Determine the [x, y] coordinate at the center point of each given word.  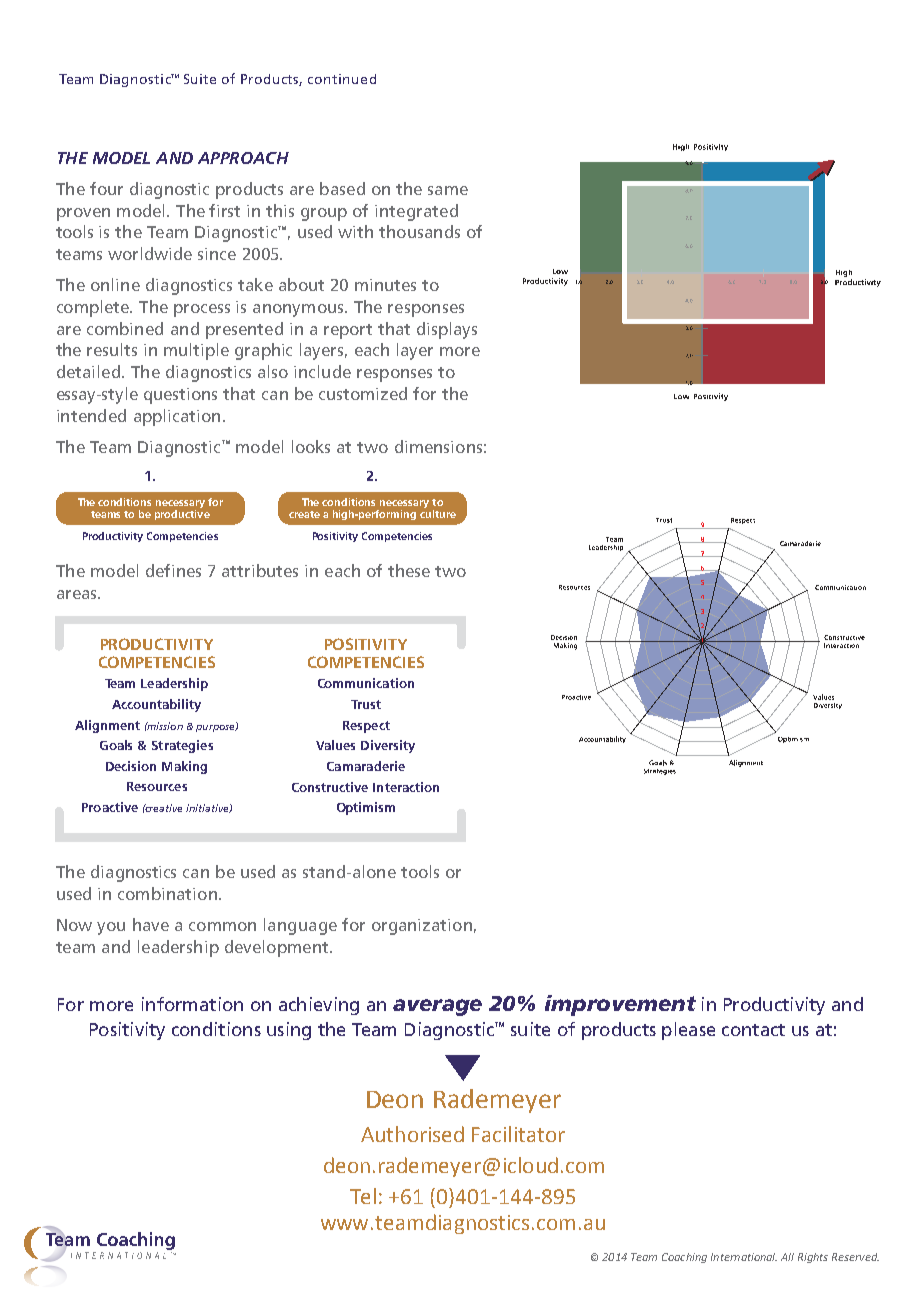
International [744, 1257]
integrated [416, 212]
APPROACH [243, 158]
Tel [363, 1196]
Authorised [412, 1134]
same [448, 190]
